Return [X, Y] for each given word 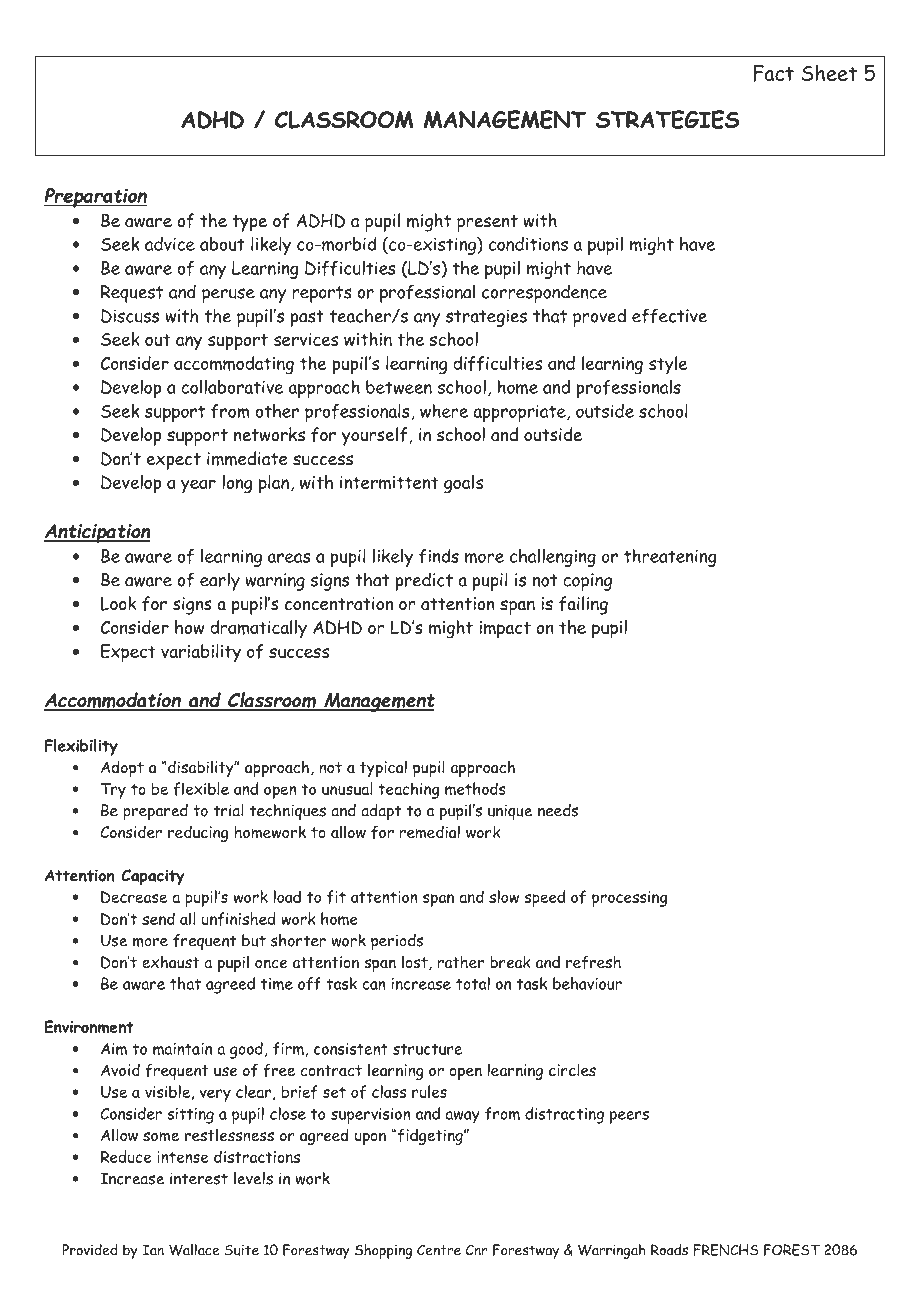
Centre [439, 1250]
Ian [153, 1250]
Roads [669, 1250]
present [487, 223]
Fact [773, 73]
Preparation [95, 198]
